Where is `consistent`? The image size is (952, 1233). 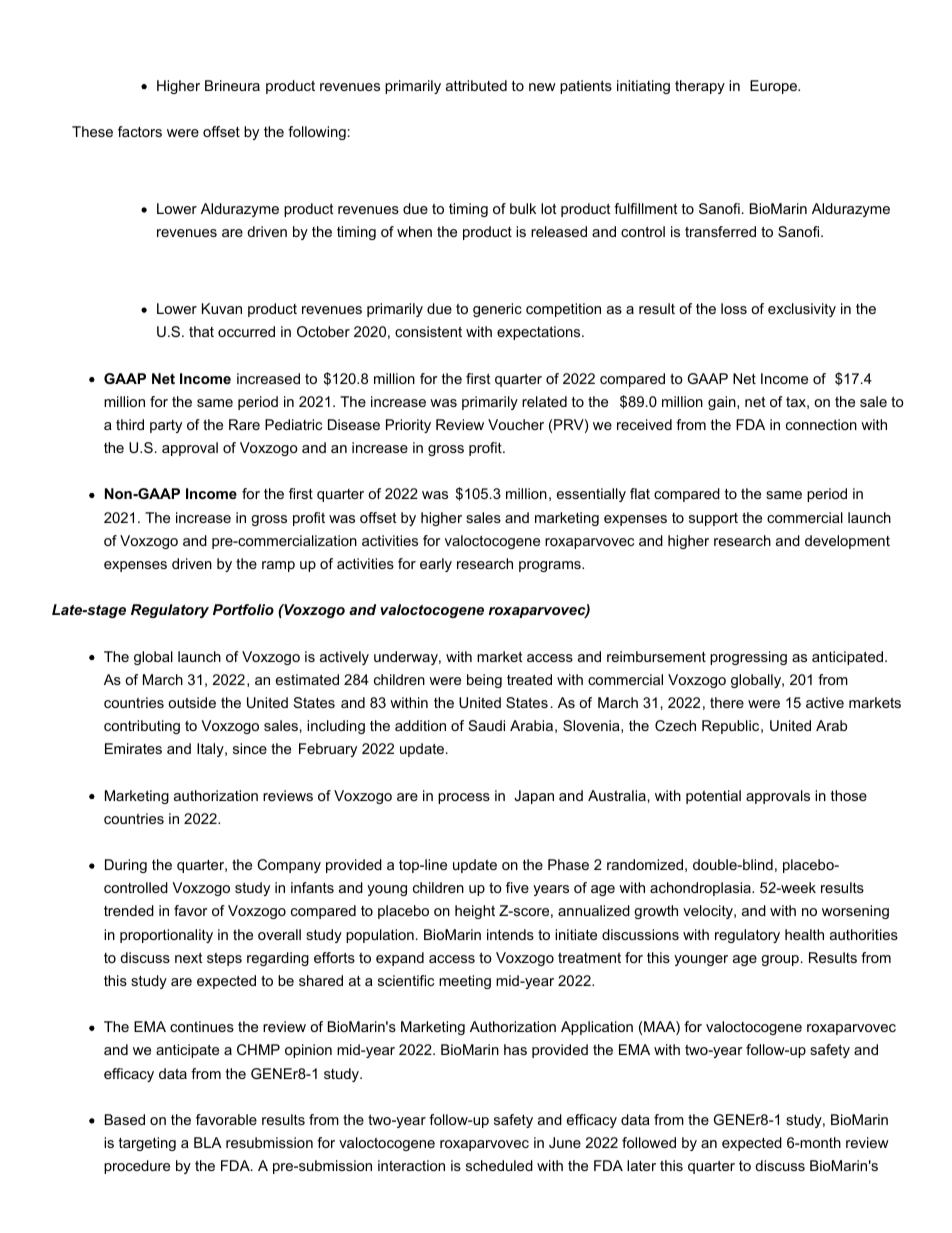 consistent is located at coordinates (428, 331).
